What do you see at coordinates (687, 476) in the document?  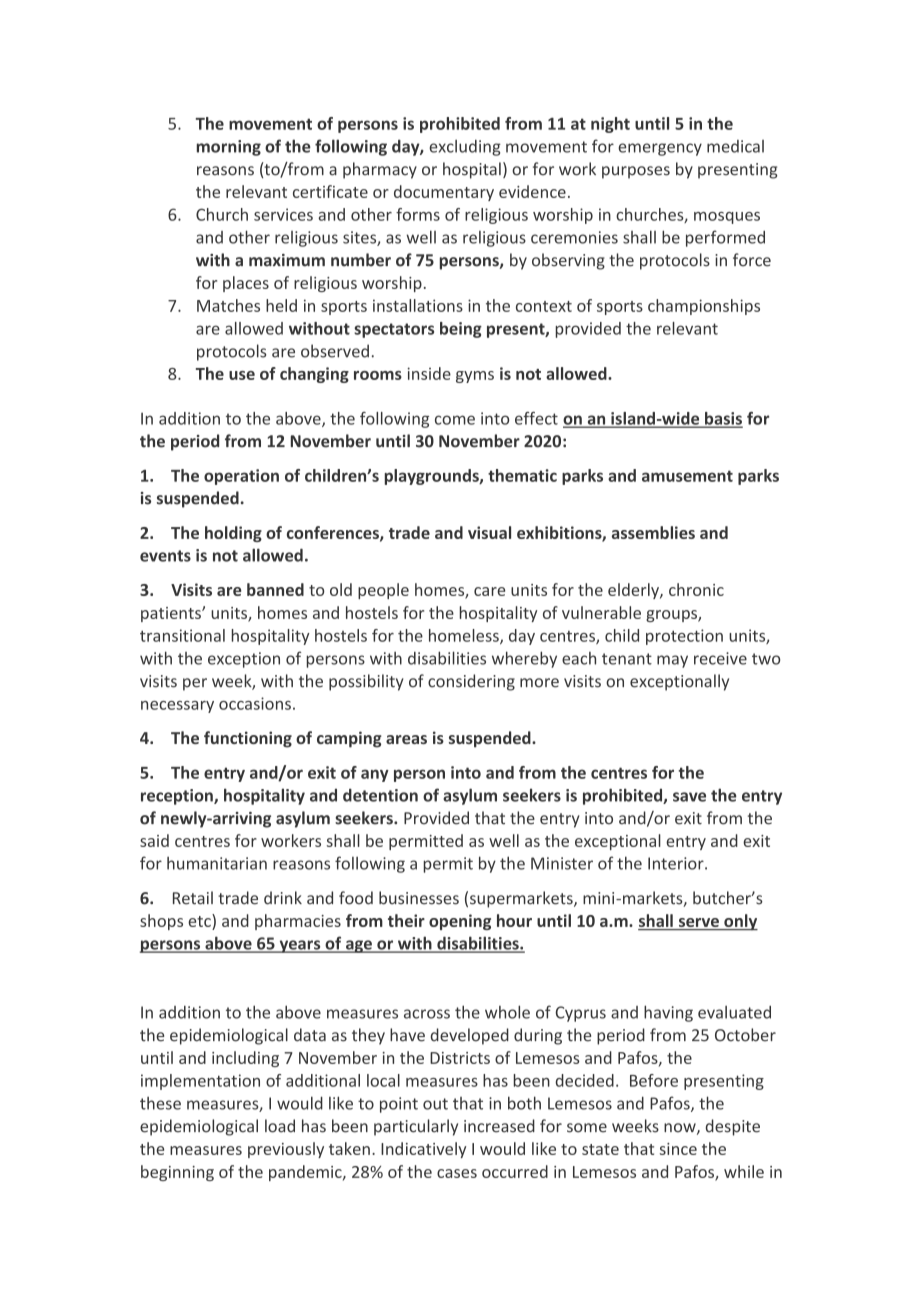 I see `amusement` at bounding box center [687, 476].
